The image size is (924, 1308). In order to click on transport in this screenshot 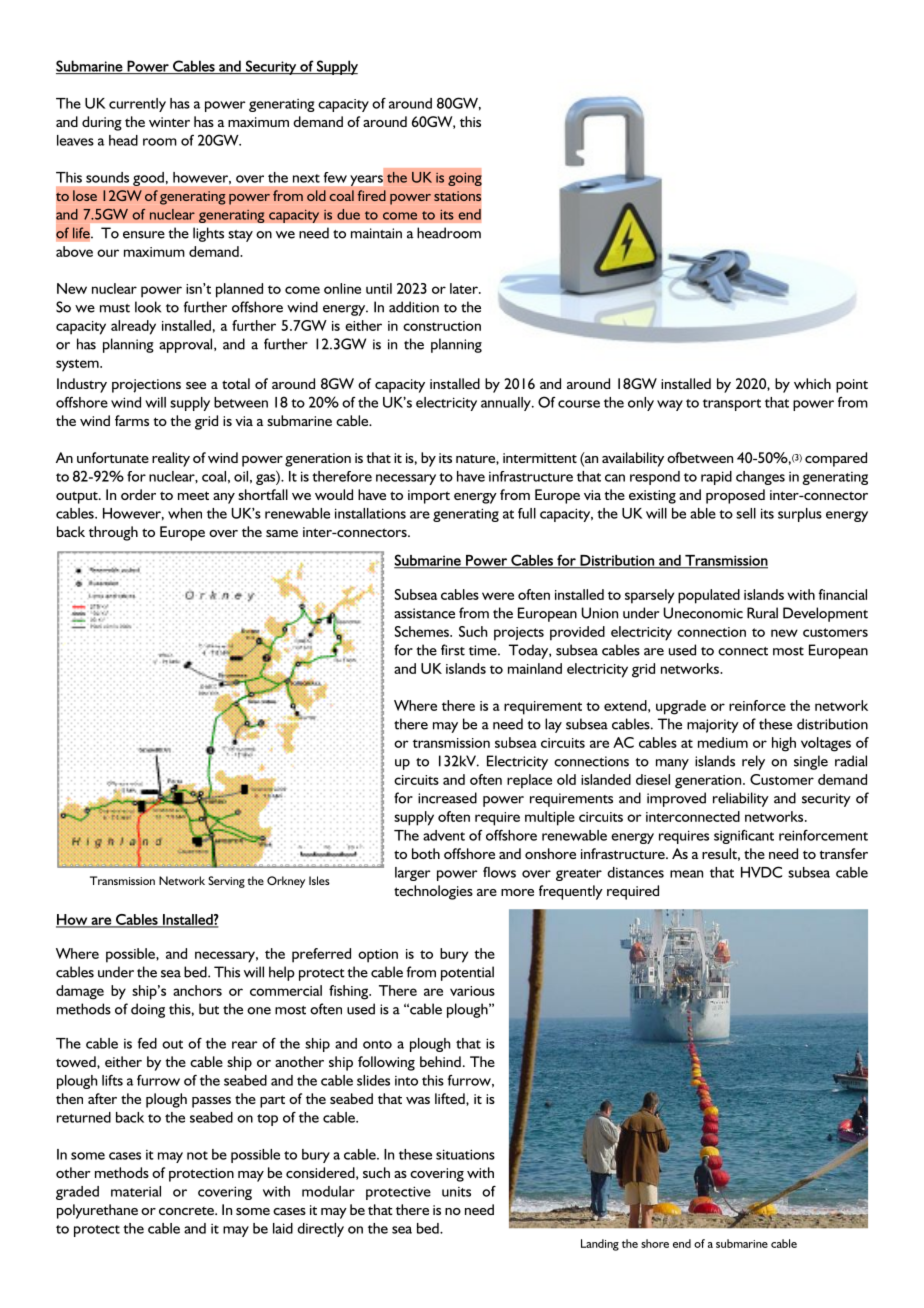, I will do `click(732, 405)`.
